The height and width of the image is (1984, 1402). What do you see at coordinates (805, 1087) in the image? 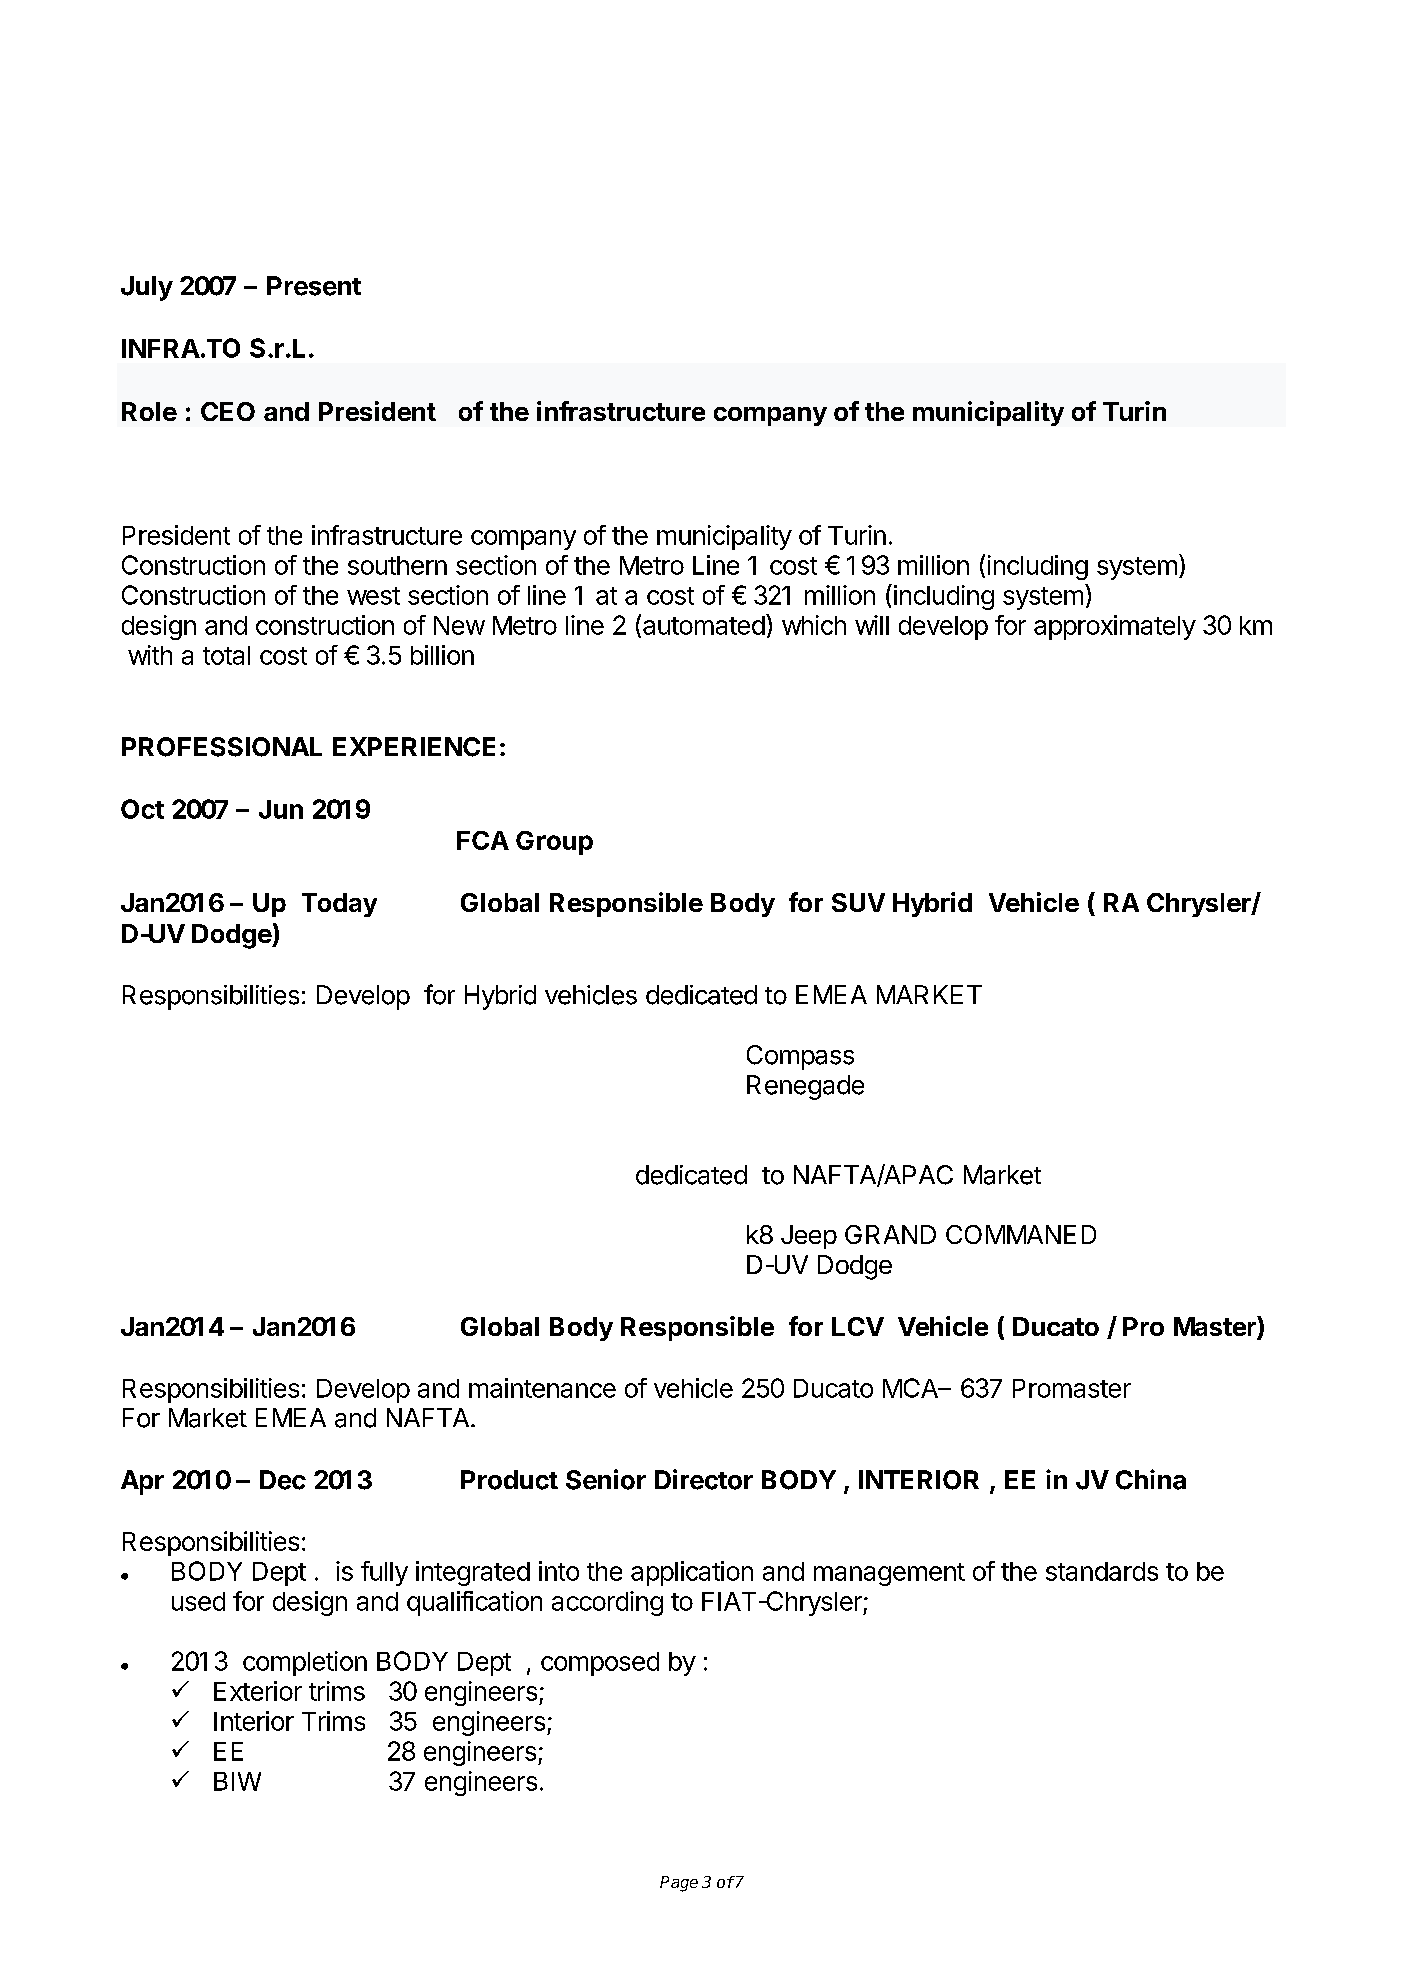
I see `Renegade` at bounding box center [805, 1087].
